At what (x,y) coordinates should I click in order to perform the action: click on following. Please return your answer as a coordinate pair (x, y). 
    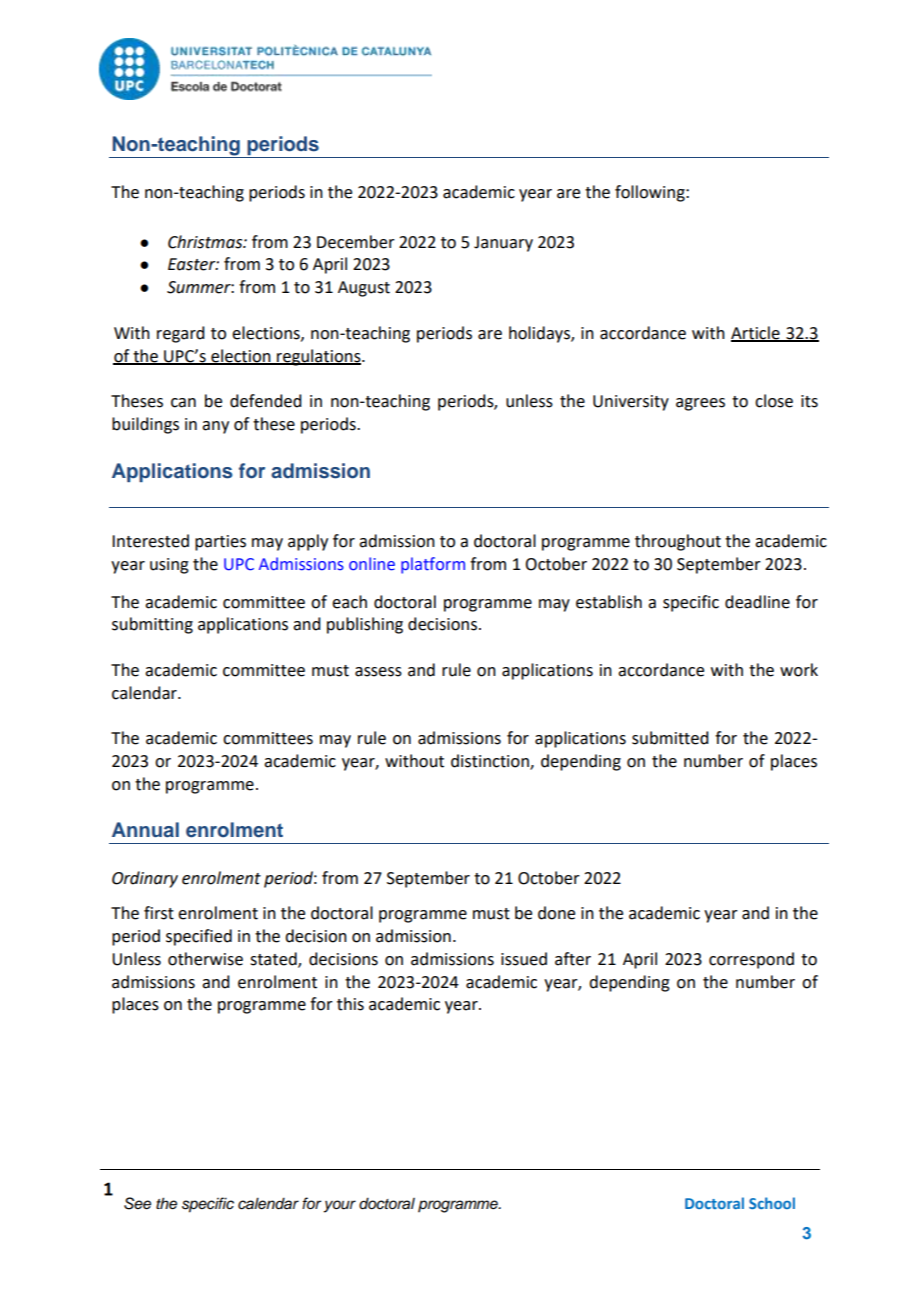
    Looking at the image, I should click on (651, 193).
